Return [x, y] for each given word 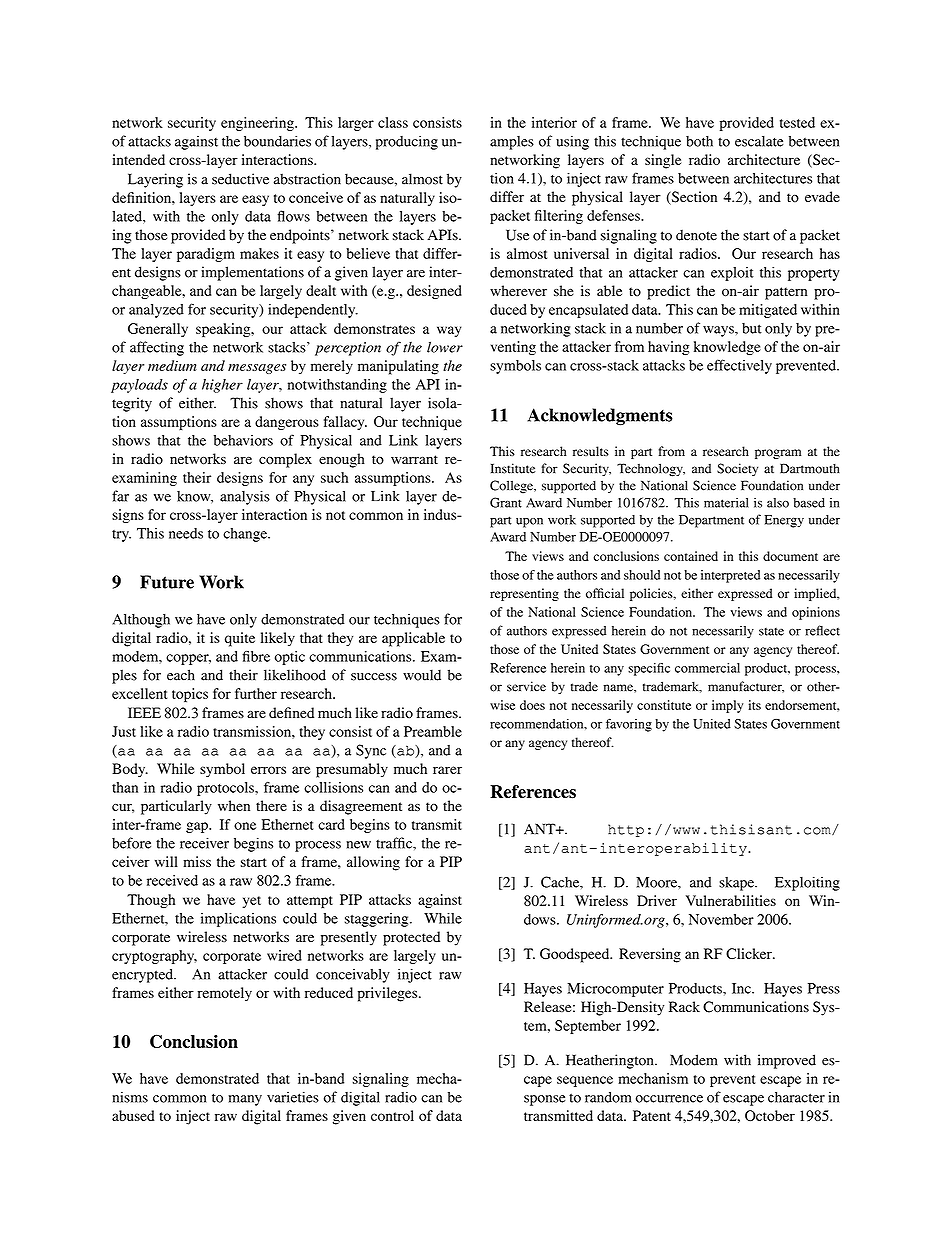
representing [524, 594]
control [392, 1115]
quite [240, 639]
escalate [759, 141]
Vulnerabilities [731, 900]
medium [172, 365]
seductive [240, 179]
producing [407, 142]
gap [198, 827]
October [770, 1115]
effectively [739, 366]
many [245, 1100]
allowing [373, 863]
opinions [816, 613]
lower [445, 347]
